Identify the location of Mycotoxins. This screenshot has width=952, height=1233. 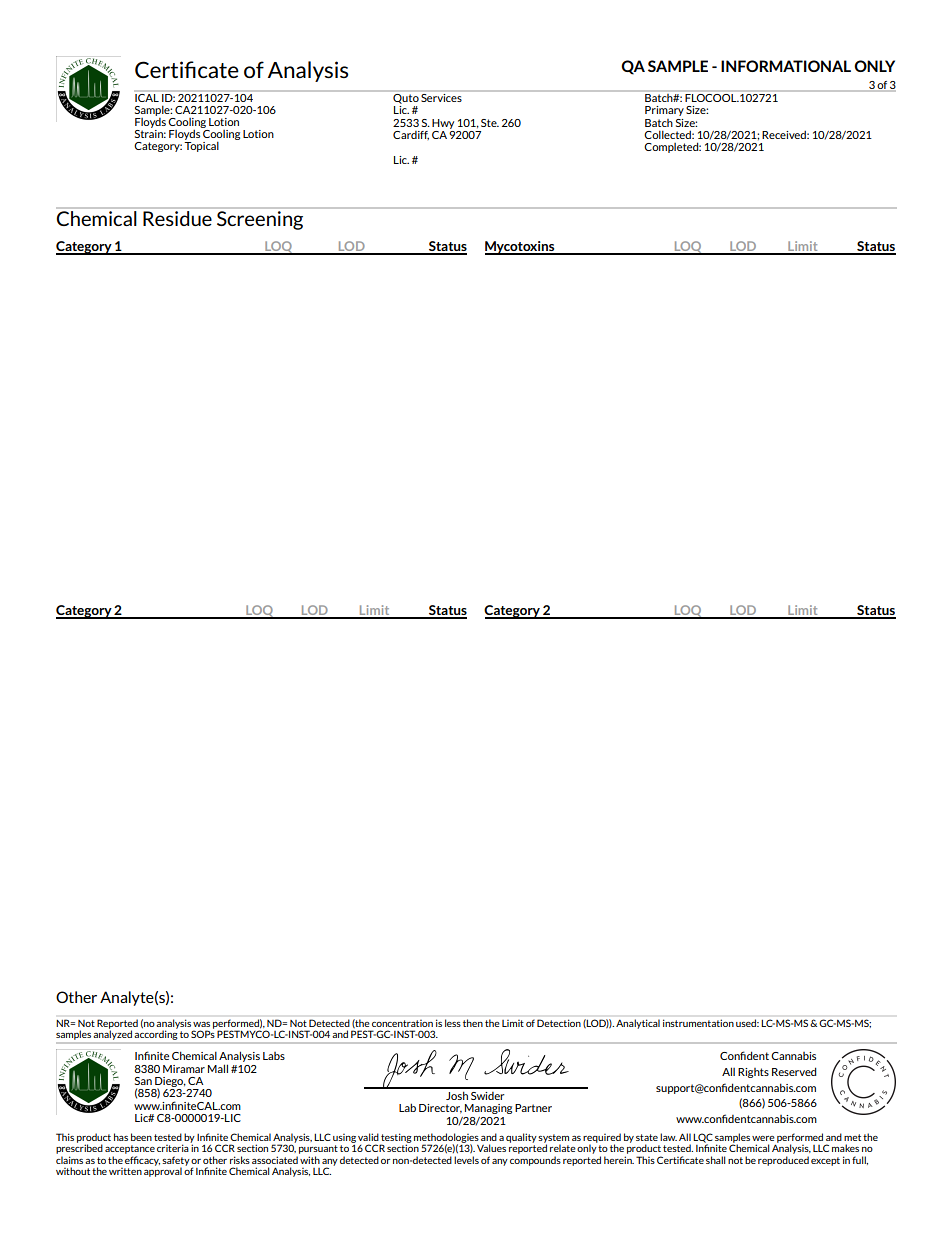
(521, 248).
